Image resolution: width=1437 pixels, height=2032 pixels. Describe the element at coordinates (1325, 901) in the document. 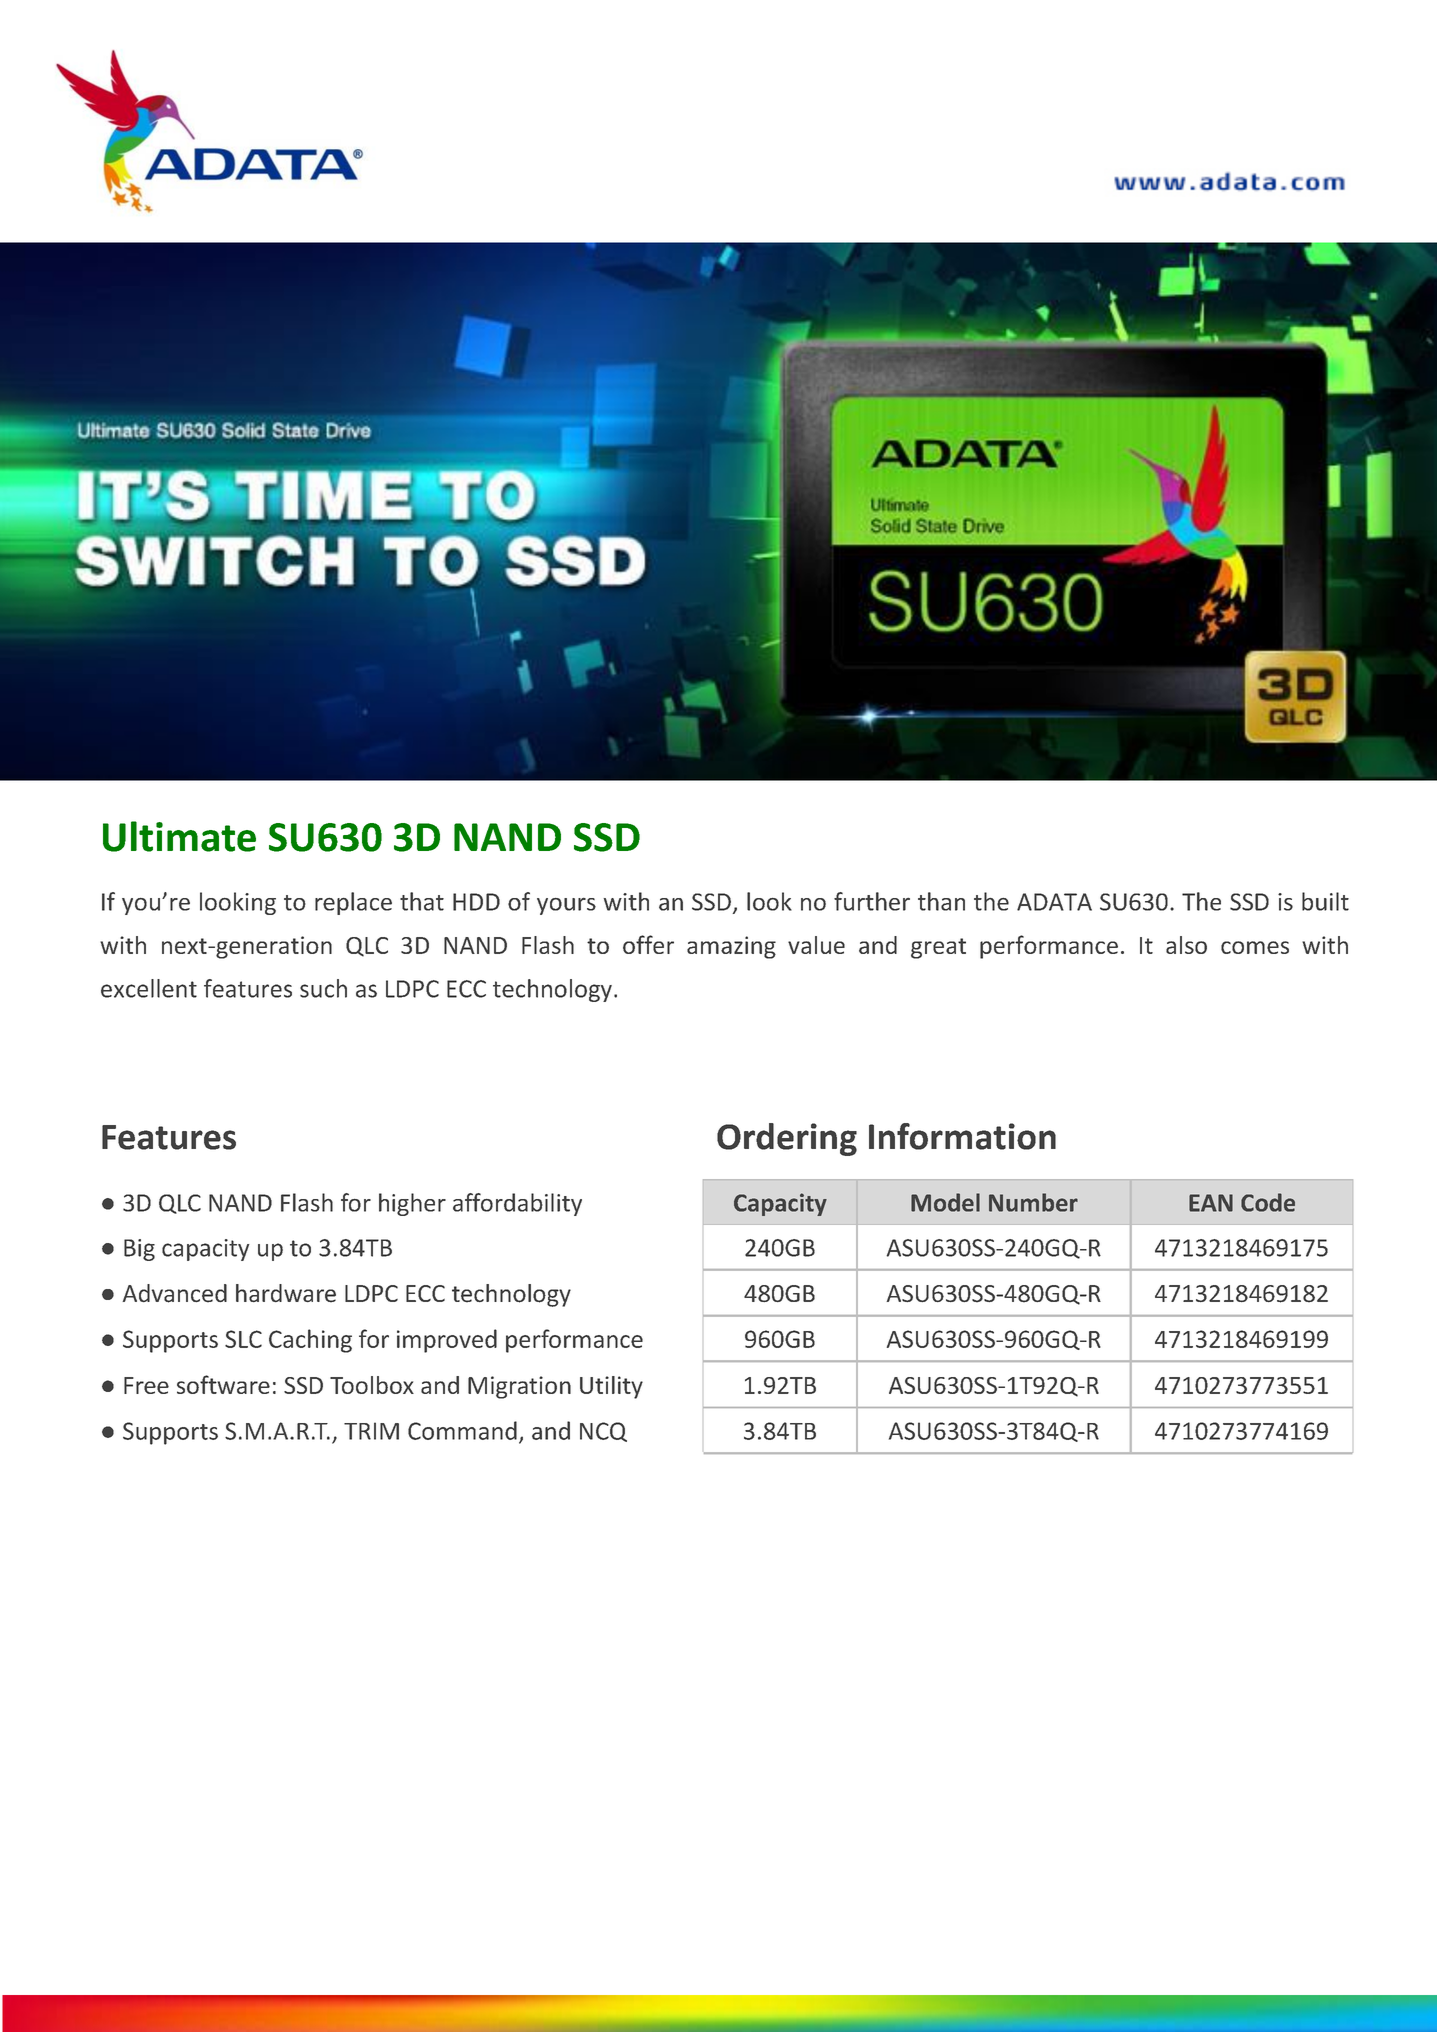

I see `built` at that location.
